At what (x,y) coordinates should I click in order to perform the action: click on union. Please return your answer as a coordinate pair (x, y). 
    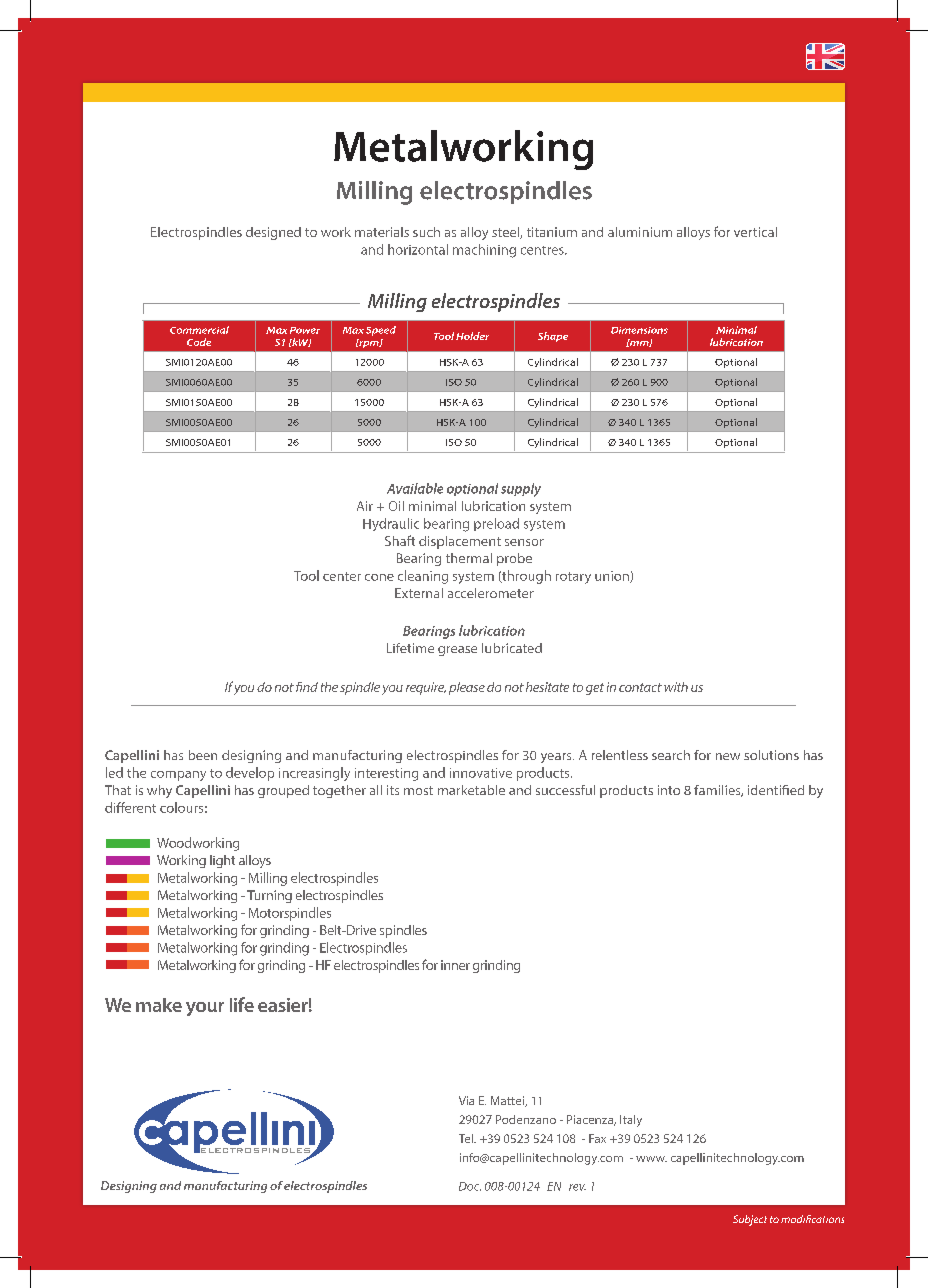
    Looking at the image, I should click on (613, 577).
